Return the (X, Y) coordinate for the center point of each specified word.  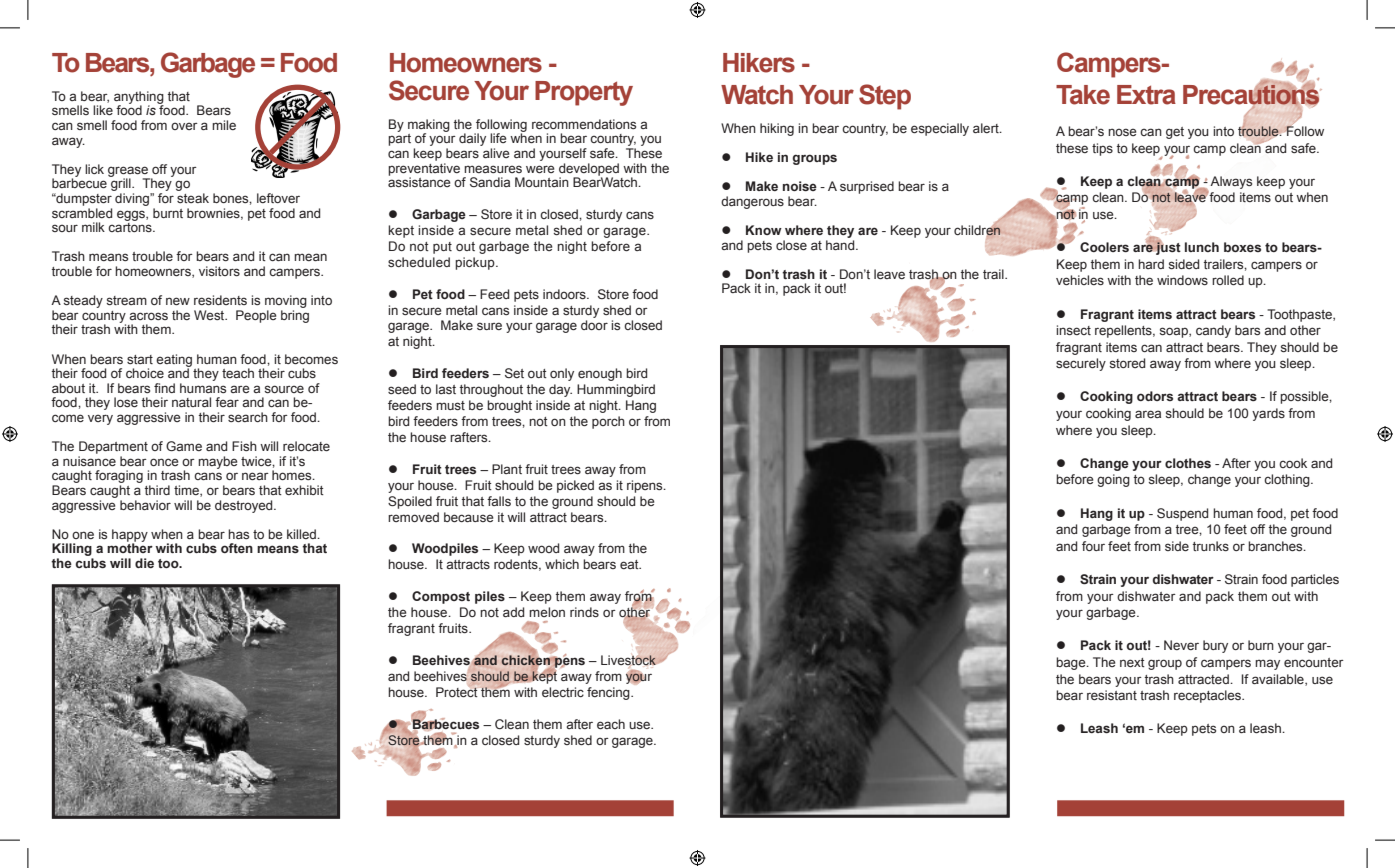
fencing (609, 693)
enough (600, 374)
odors (1155, 396)
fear (227, 402)
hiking (777, 129)
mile (224, 125)
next (1132, 662)
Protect (457, 691)
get (1175, 133)
